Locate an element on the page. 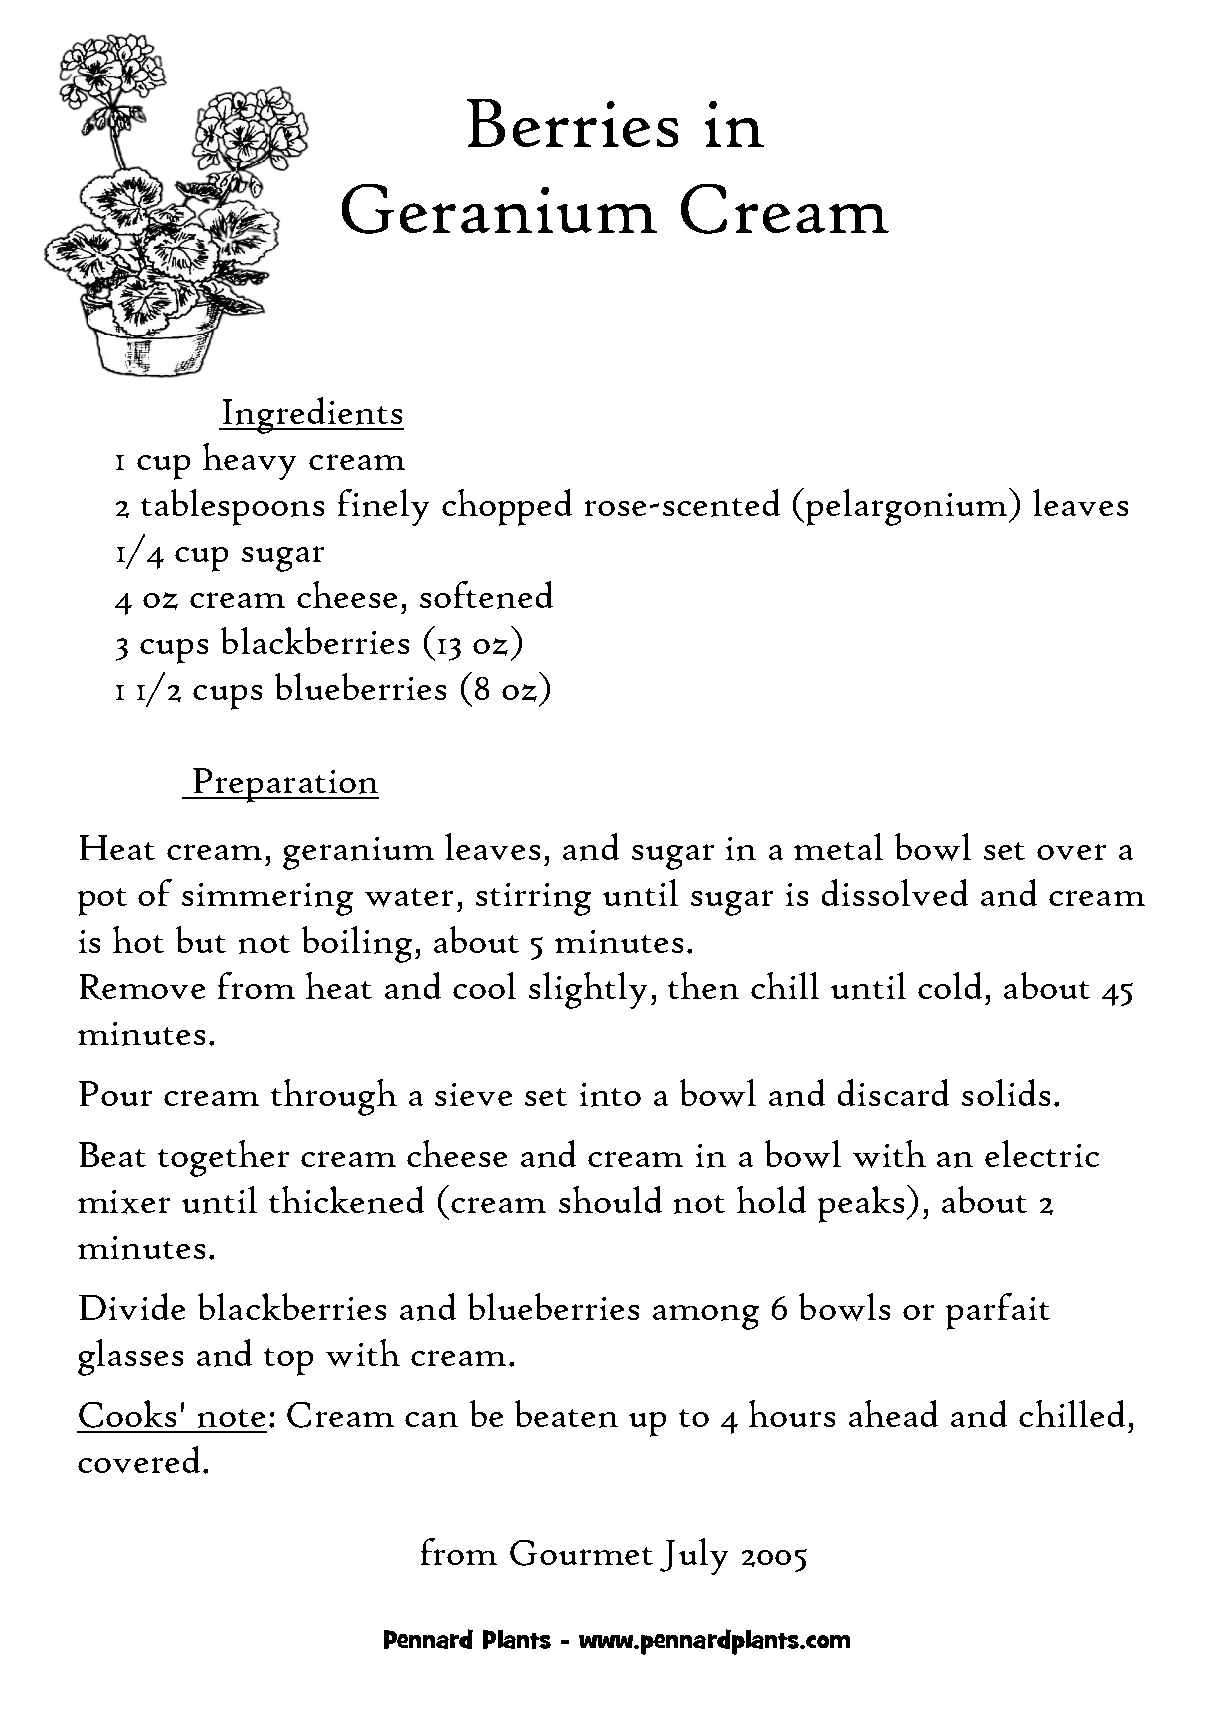  simmering is located at coordinates (267, 899).
